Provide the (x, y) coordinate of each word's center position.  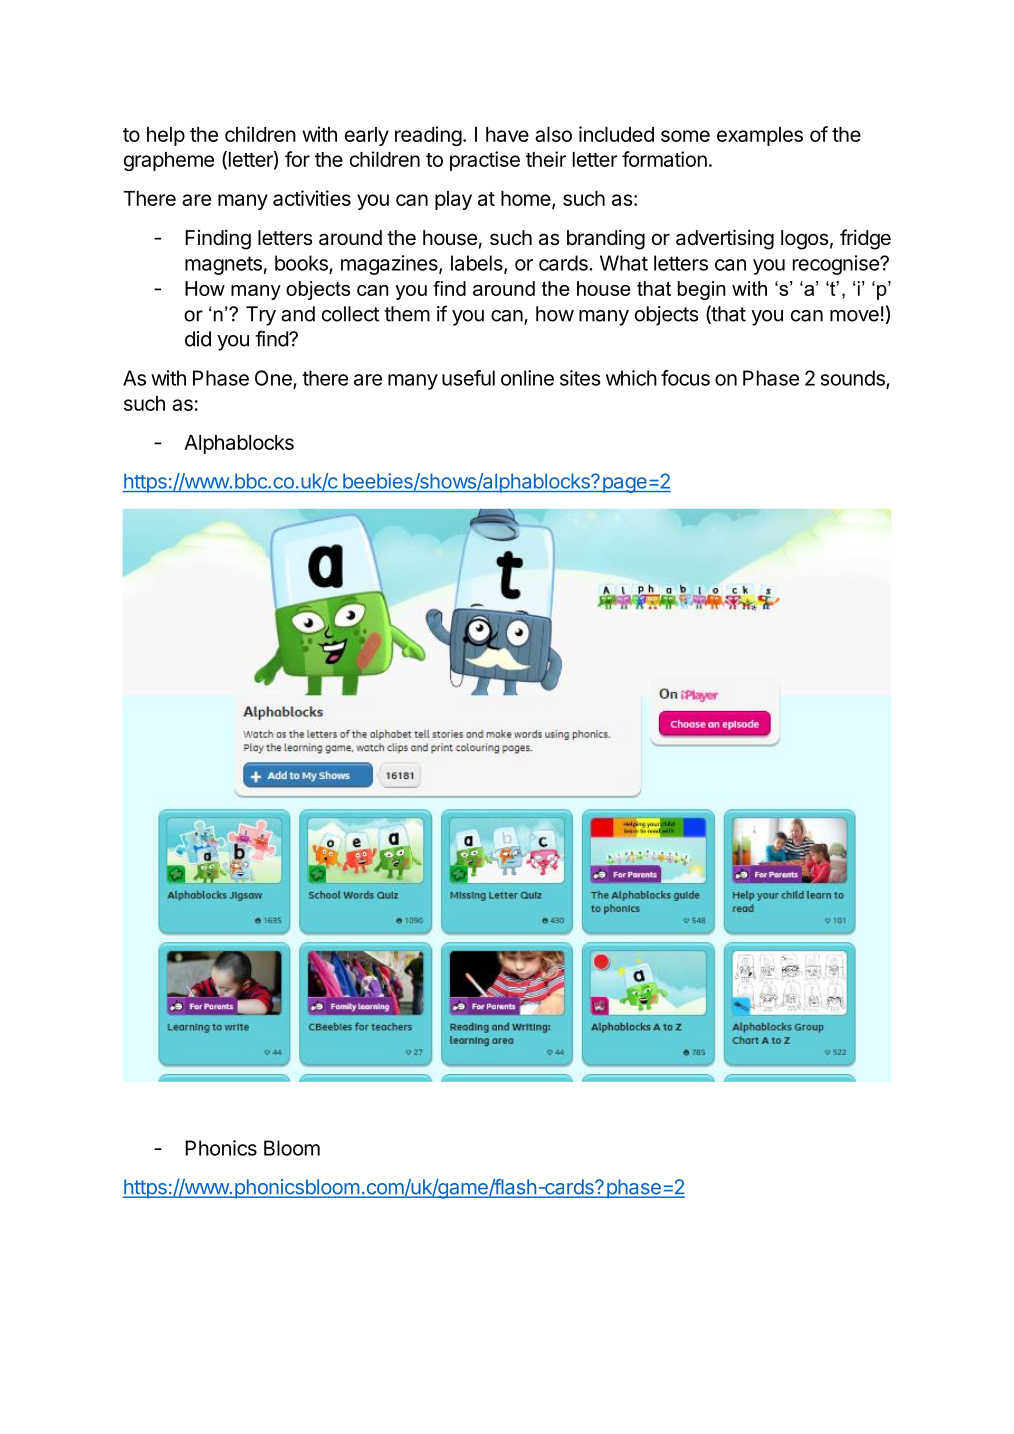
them (407, 314)
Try (261, 316)
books (302, 264)
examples (760, 136)
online (527, 378)
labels (478, 264)
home (527, 200)
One (274, 379)
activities (312, 198)
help (166, 136)
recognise (837, 265)
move (854, 316)
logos (805, 240)
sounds (854, 379)
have (507, 134)
